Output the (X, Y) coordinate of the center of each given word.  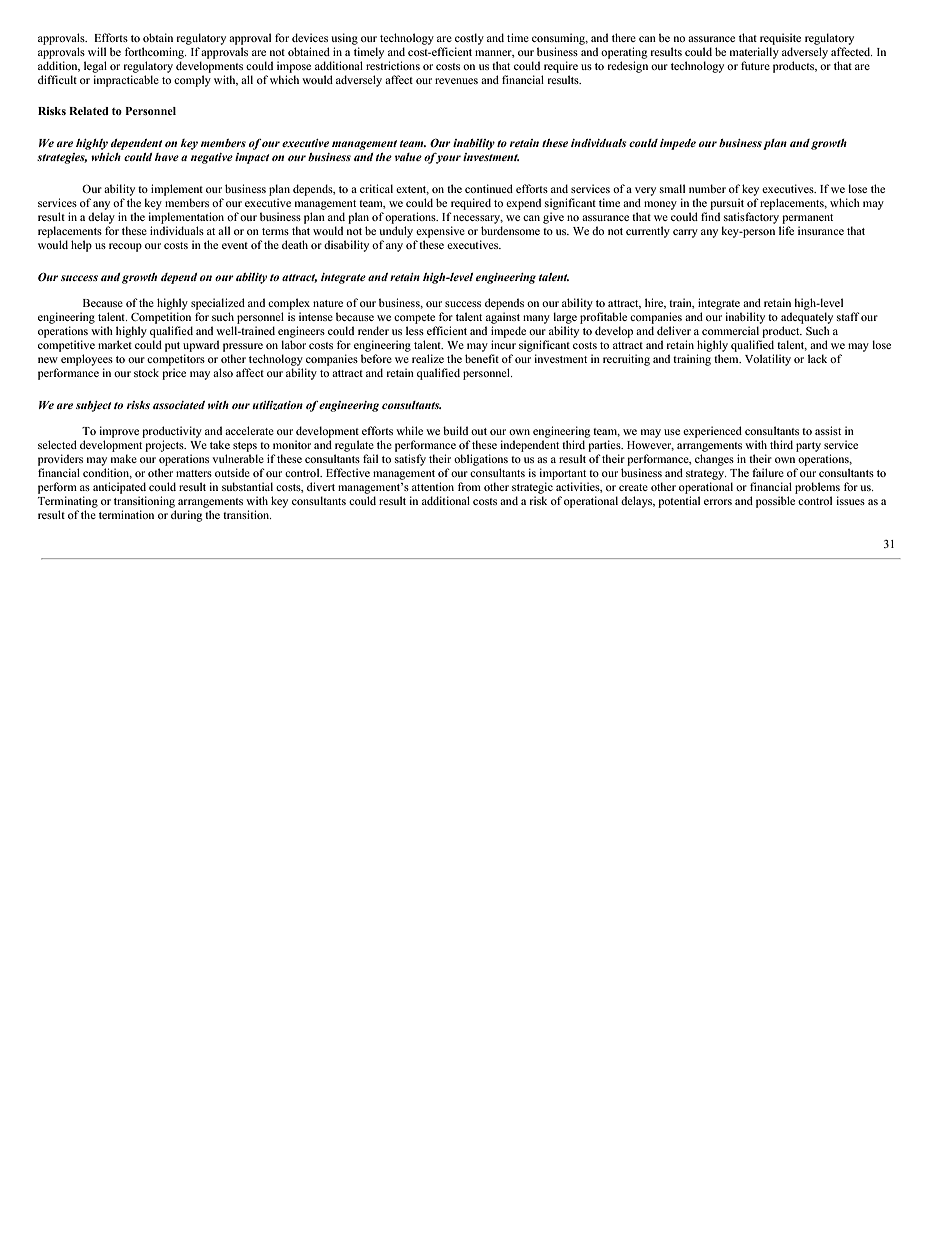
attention (433, 486)
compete (414, 319)
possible (775, 502)
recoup (125, 247)
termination (126, 514)
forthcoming (156, 53)
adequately (807, 318)
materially (754, 53)
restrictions (393, 65)
